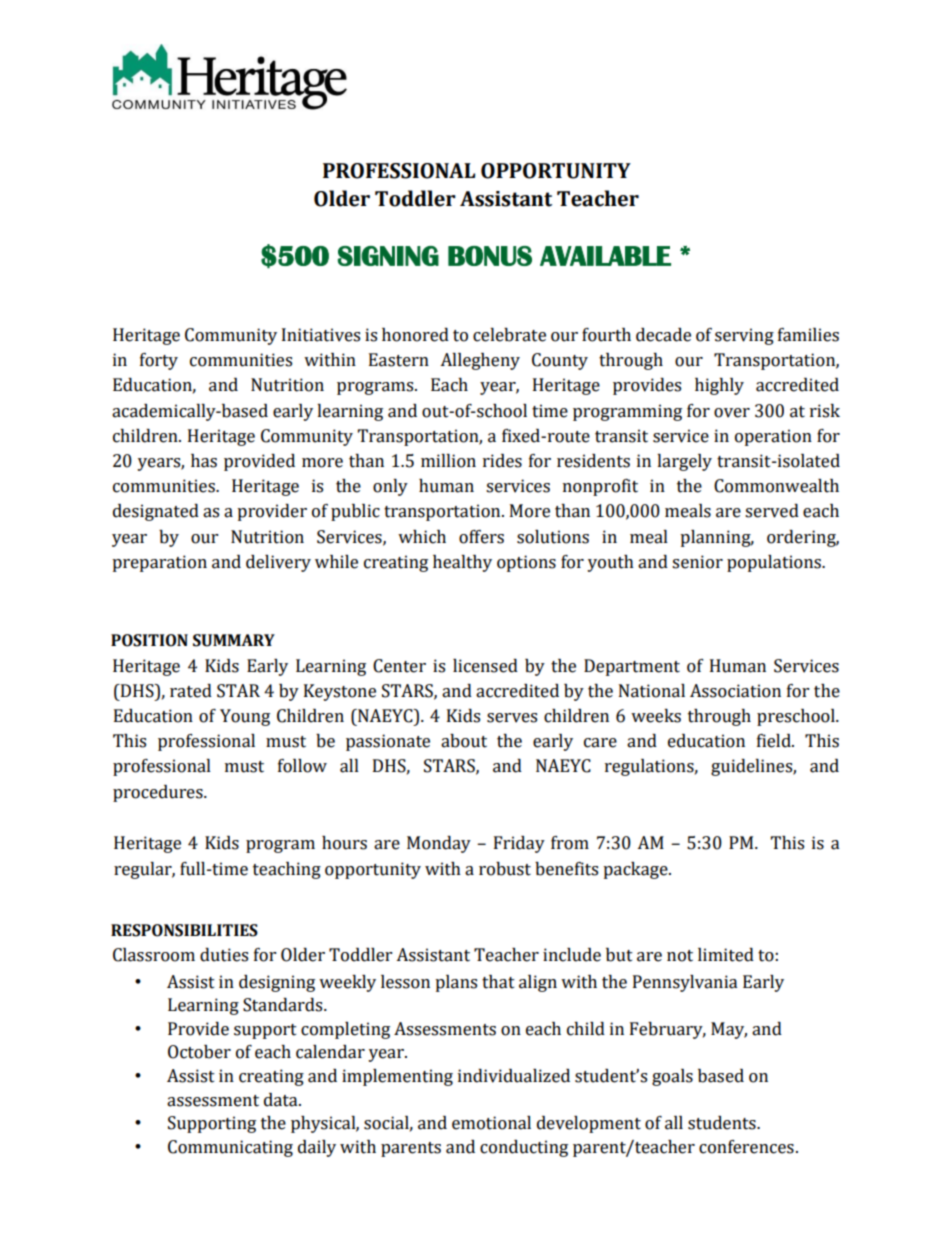 This screenshot has width=952, height=1233. What do you see at coordinates (490, 256) in the screenshot?
I see `BONUS` at bounding box center [490, 256].
